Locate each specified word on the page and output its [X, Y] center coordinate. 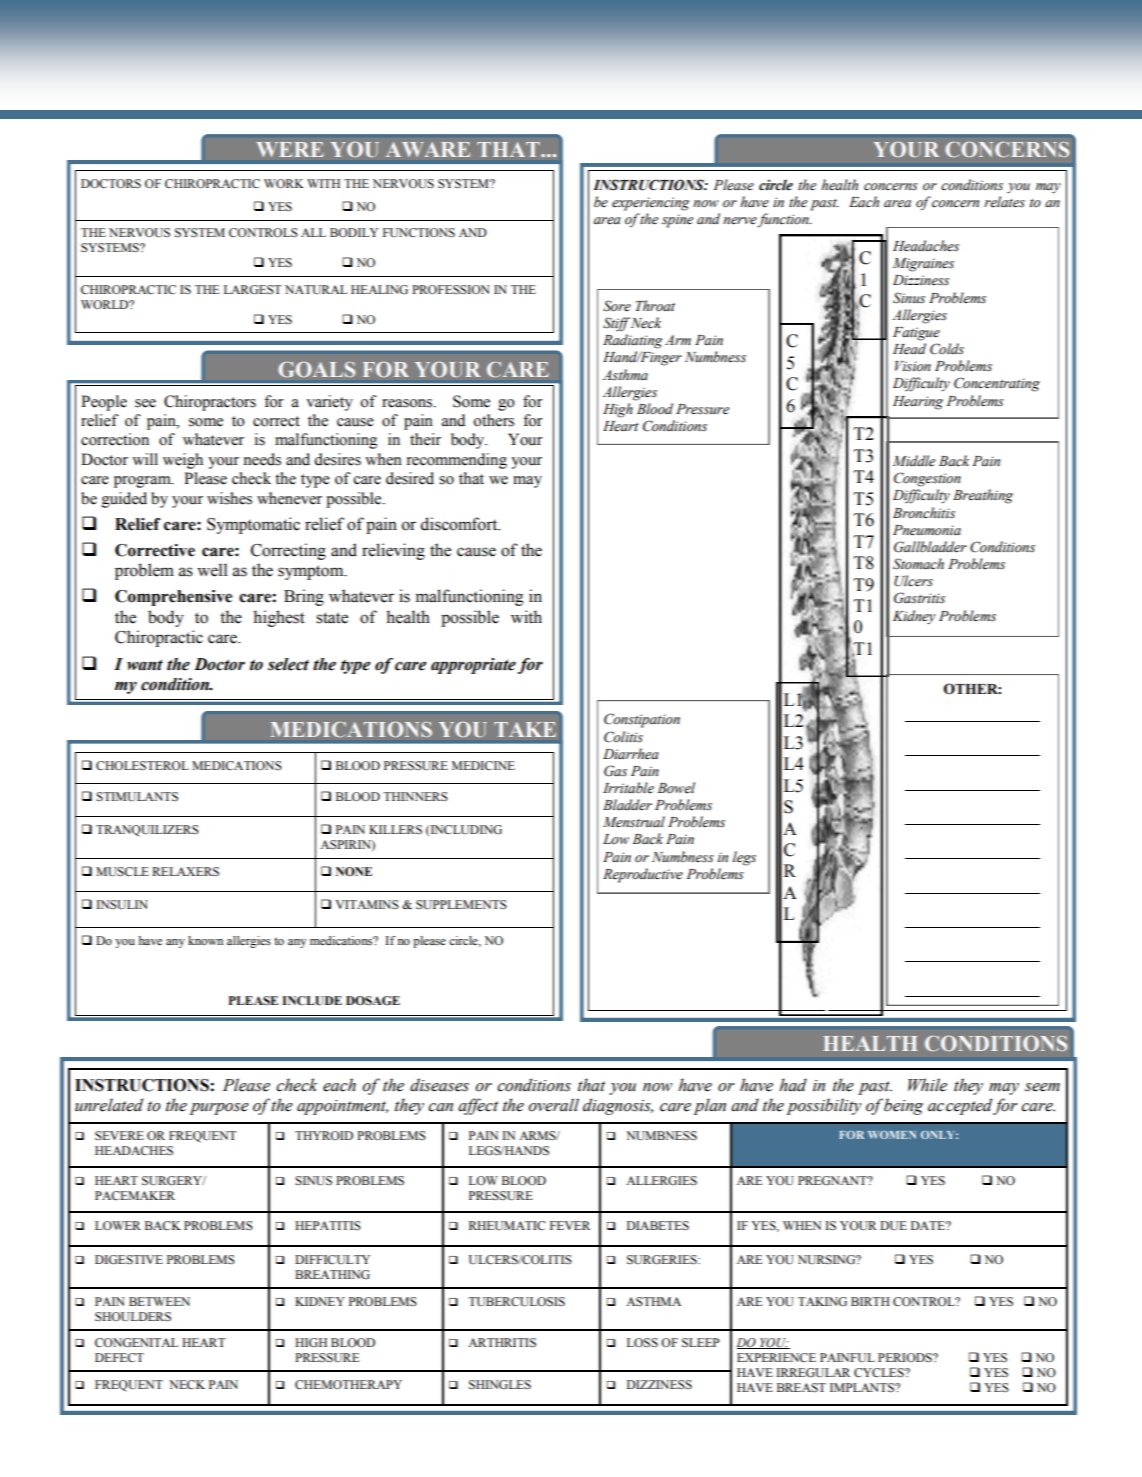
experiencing [650, 204]
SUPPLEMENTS [461, 905]
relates [1004, 202]
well [212, 570]
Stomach [918, 564]
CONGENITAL [136, 1343]
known [205, 940]
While [927, 1085]
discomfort [460, 524]
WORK [284, 184]
